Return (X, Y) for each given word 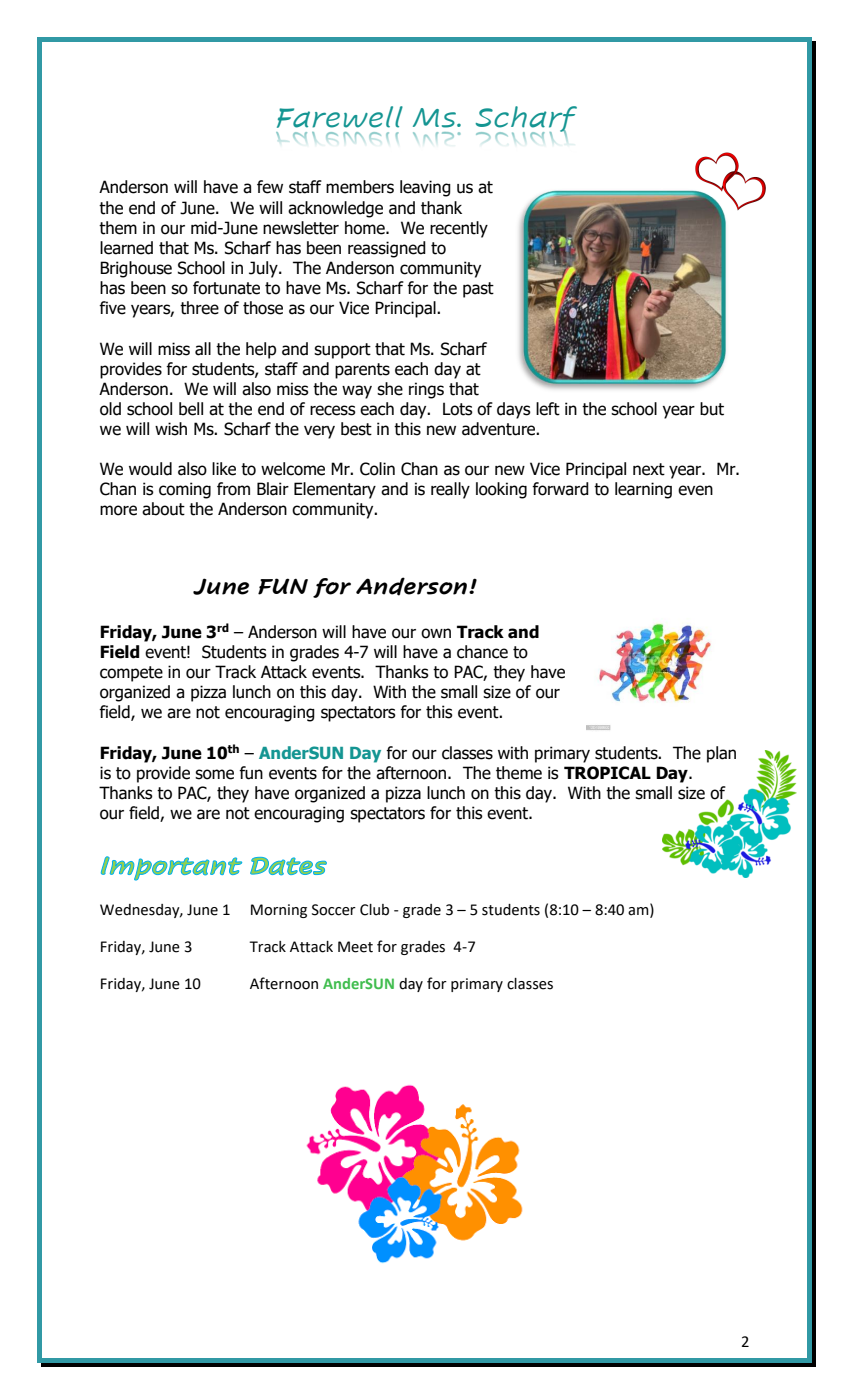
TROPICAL (607, 773)
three (199, 308)
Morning (279, 911)
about (163, 509)
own (436, 633)
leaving (425, 188)
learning (643, 490)
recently (459, 229)
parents (362, 371)
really (450, 490)
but (712, 409)
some (214, 774)
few (270, 187)
